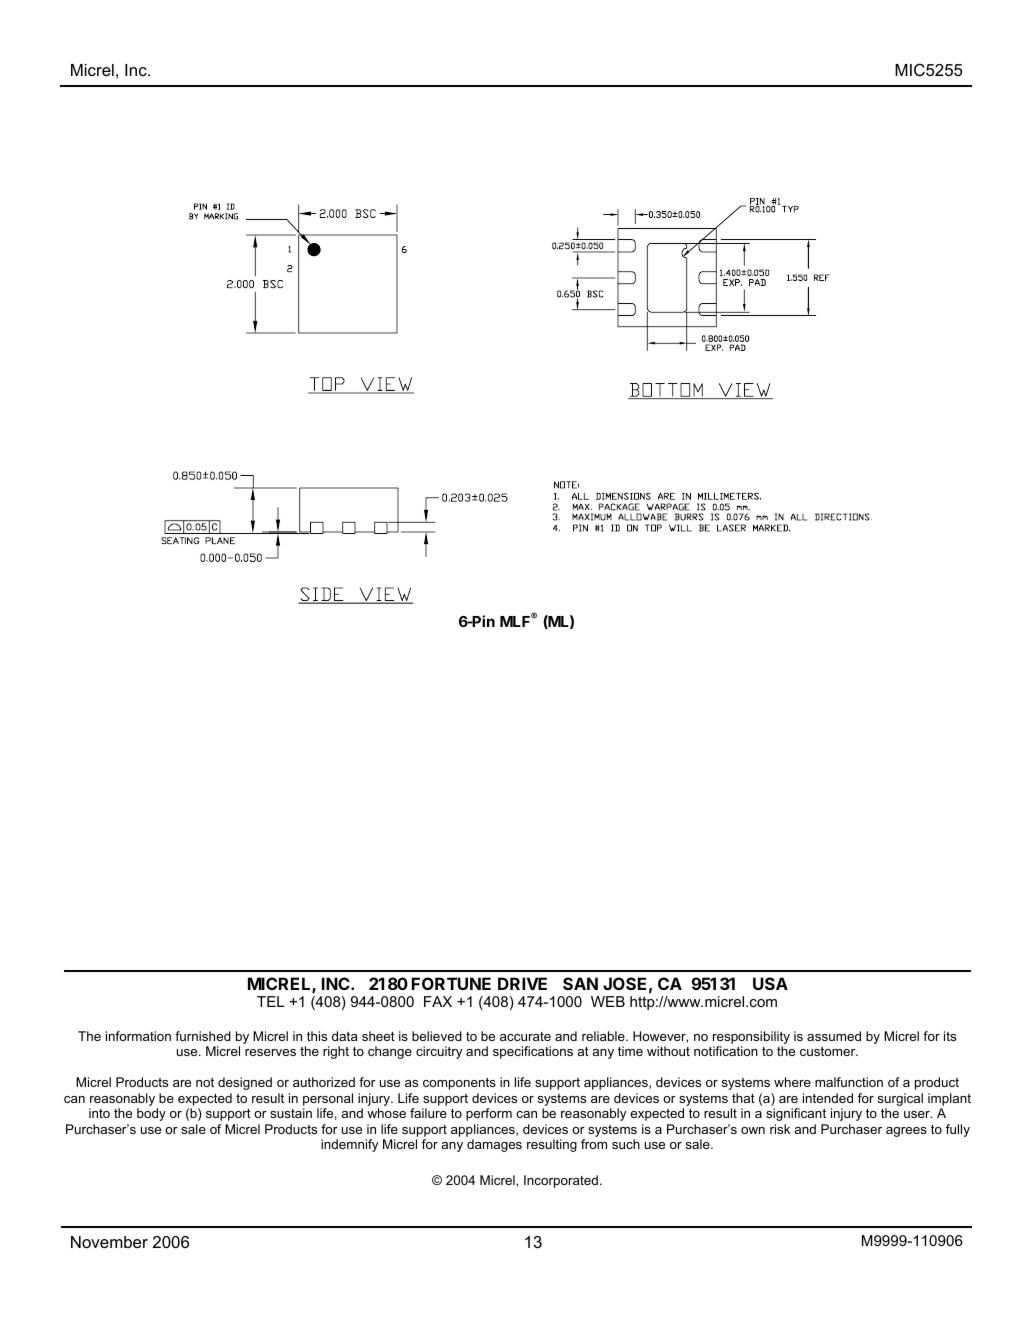 The image size is (1033, 1336). Describe the element at coordinates (270, 1001) in the document. I see `TEL` at that location.
